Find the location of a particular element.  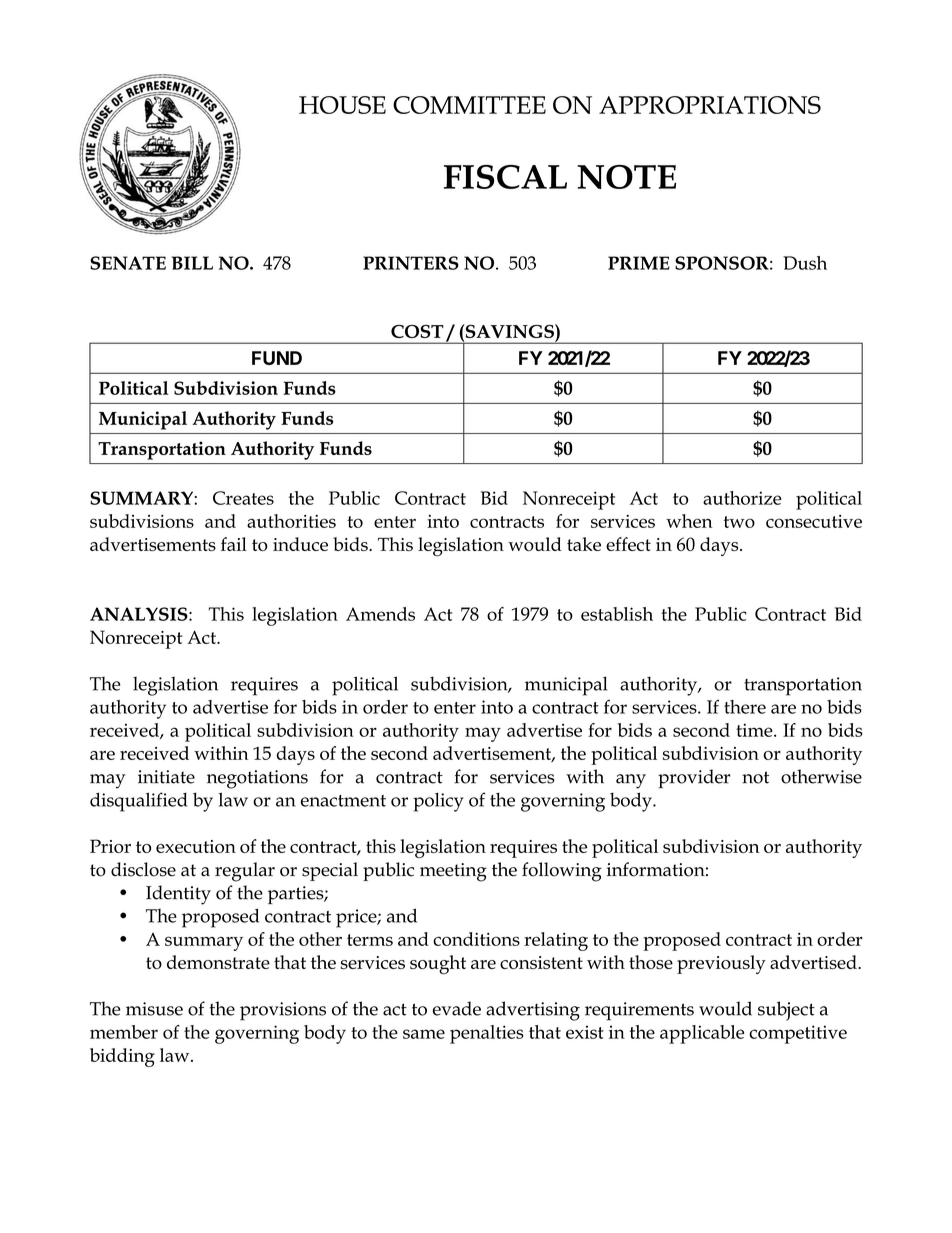

PRIME is located at coordinates (639, 263).
